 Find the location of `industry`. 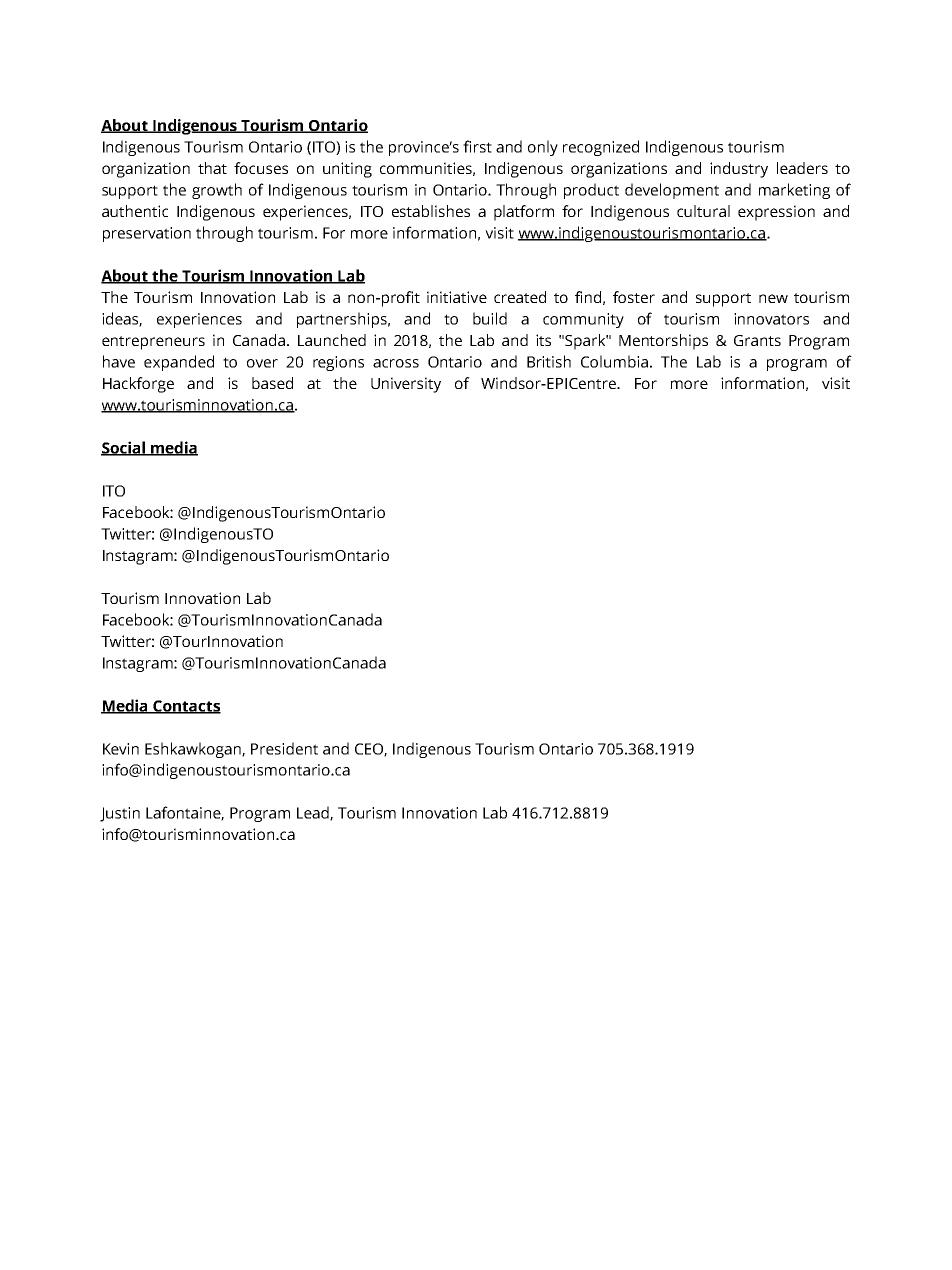

industry is located at coordinates (739, 170).
